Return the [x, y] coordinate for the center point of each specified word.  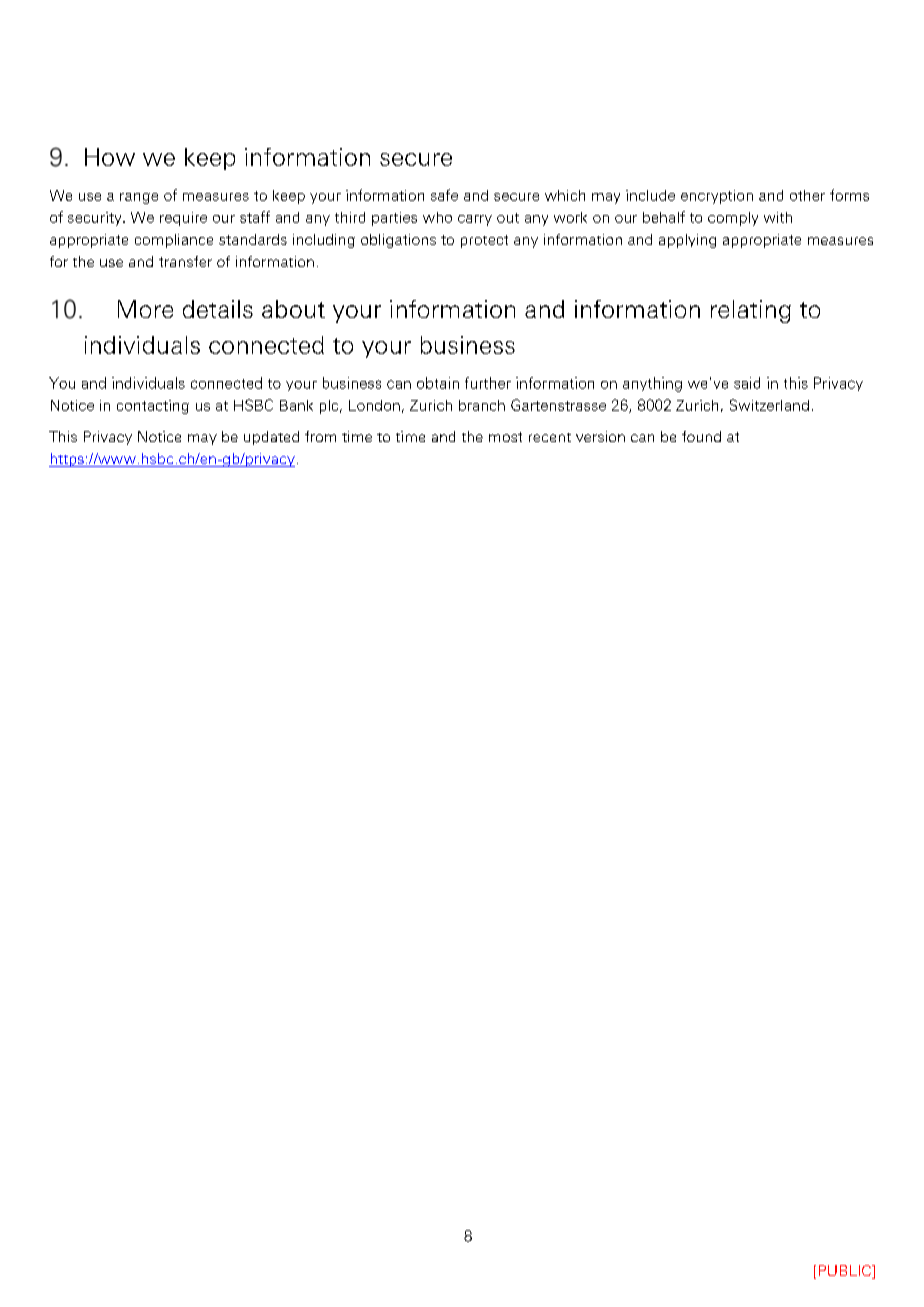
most [505, 437]
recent [550, 437]
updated [271, 438]
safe [444, 195]
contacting [153, 407]
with [778, 217]
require [183, 219]
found [701, 436]
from [320, 436]
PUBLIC [846, 1272]
